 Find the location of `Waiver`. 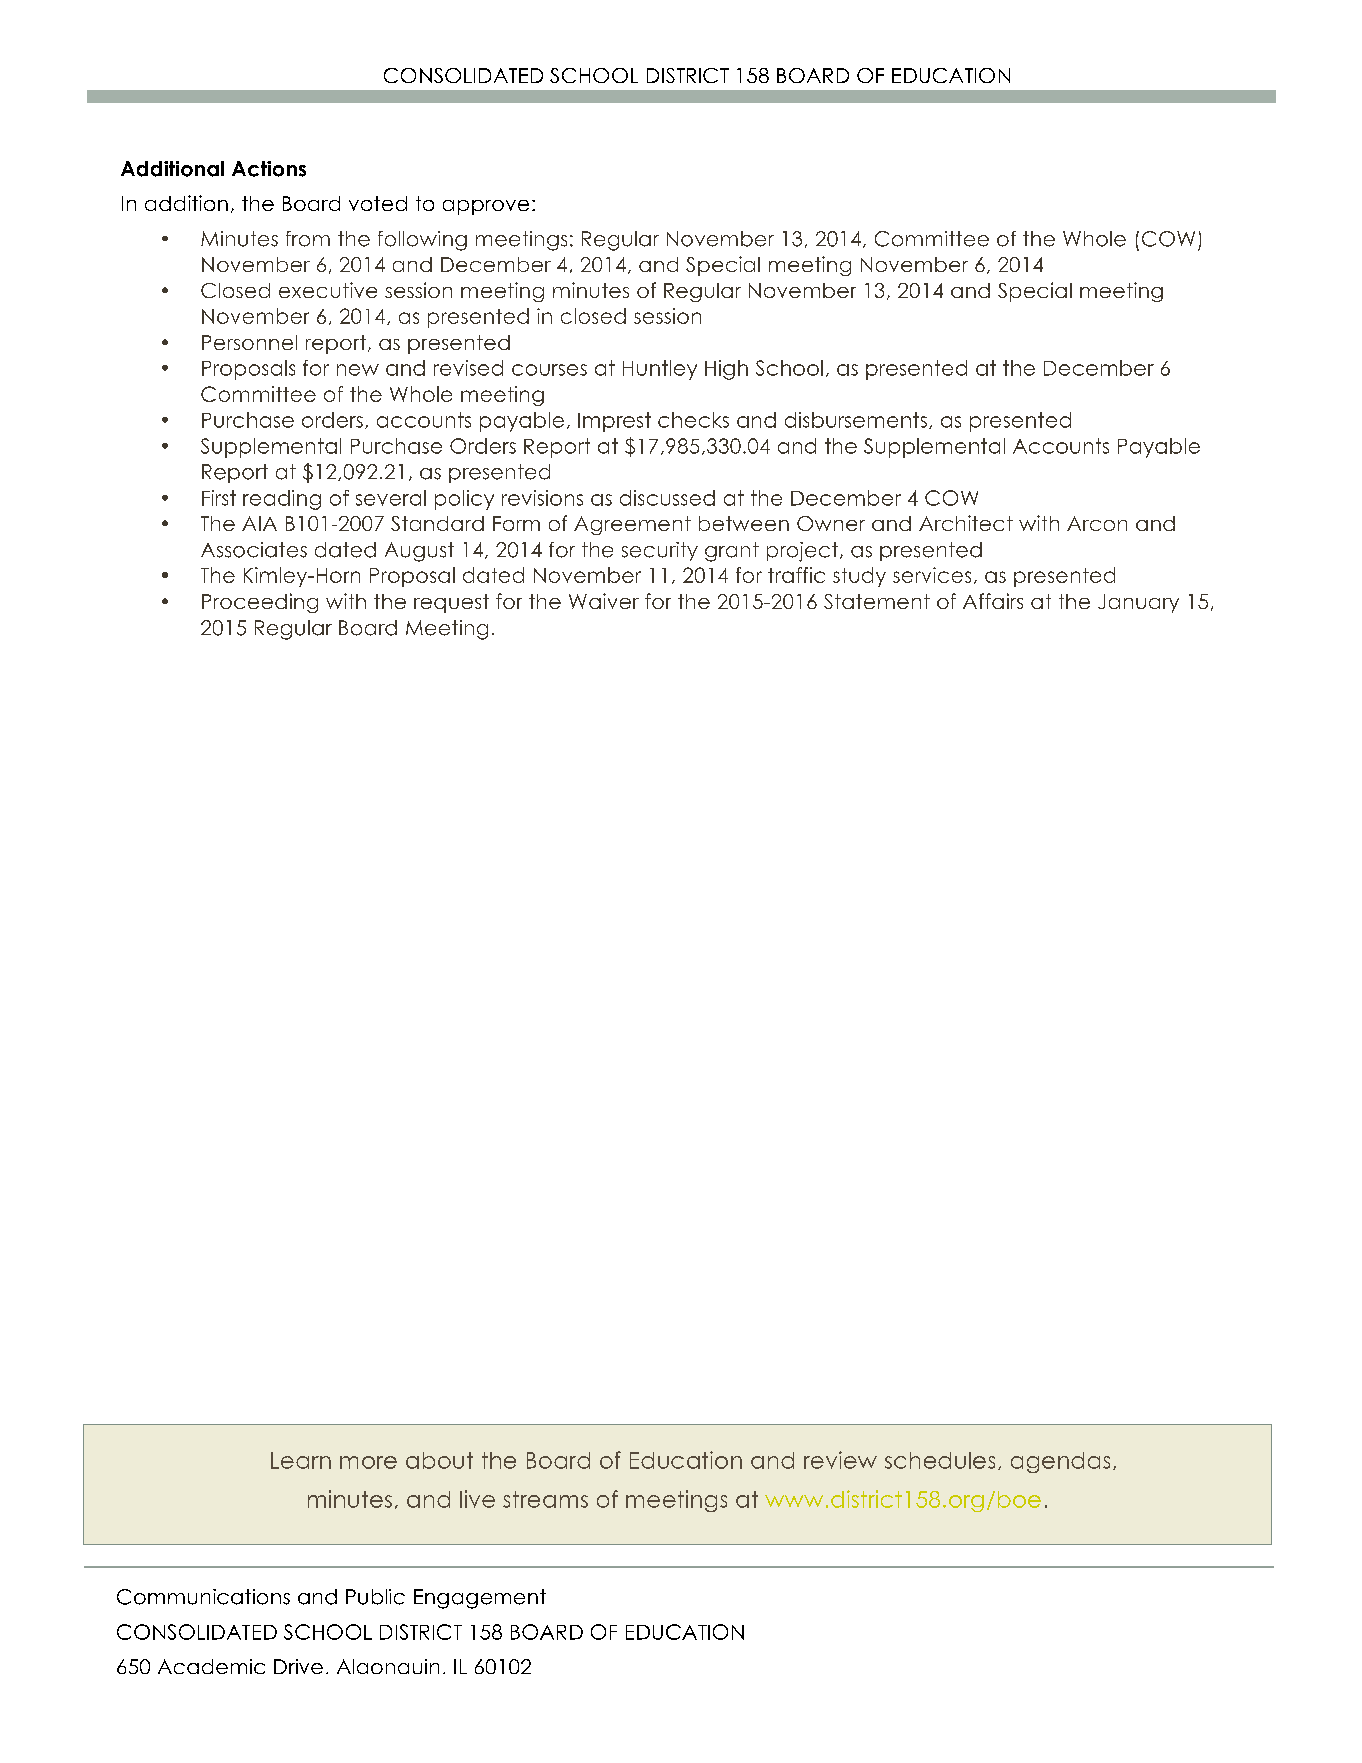

Waiver is located at coordinates (604, 601).
